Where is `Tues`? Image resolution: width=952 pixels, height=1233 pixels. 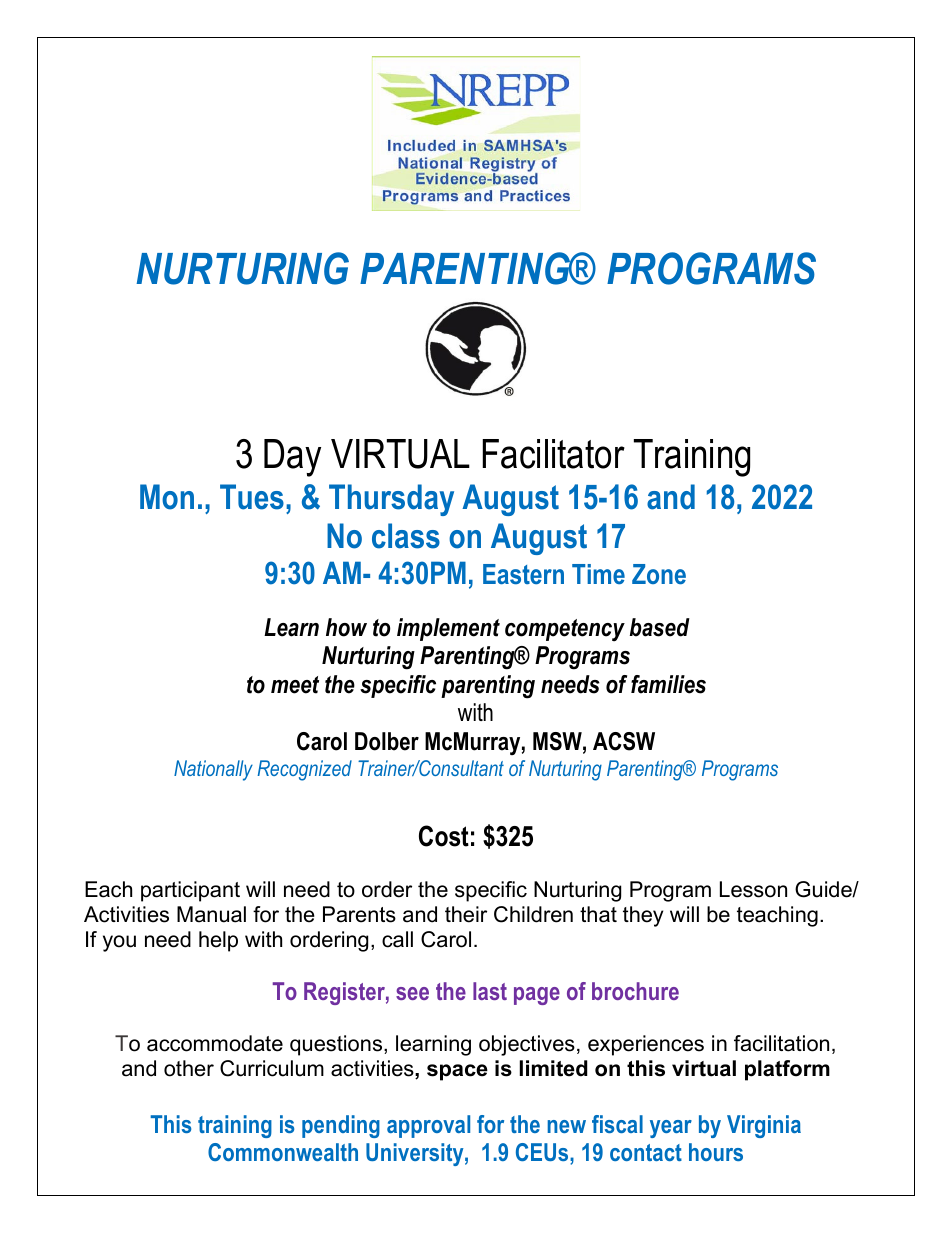
Tues is located at coordinates (252, 497).
